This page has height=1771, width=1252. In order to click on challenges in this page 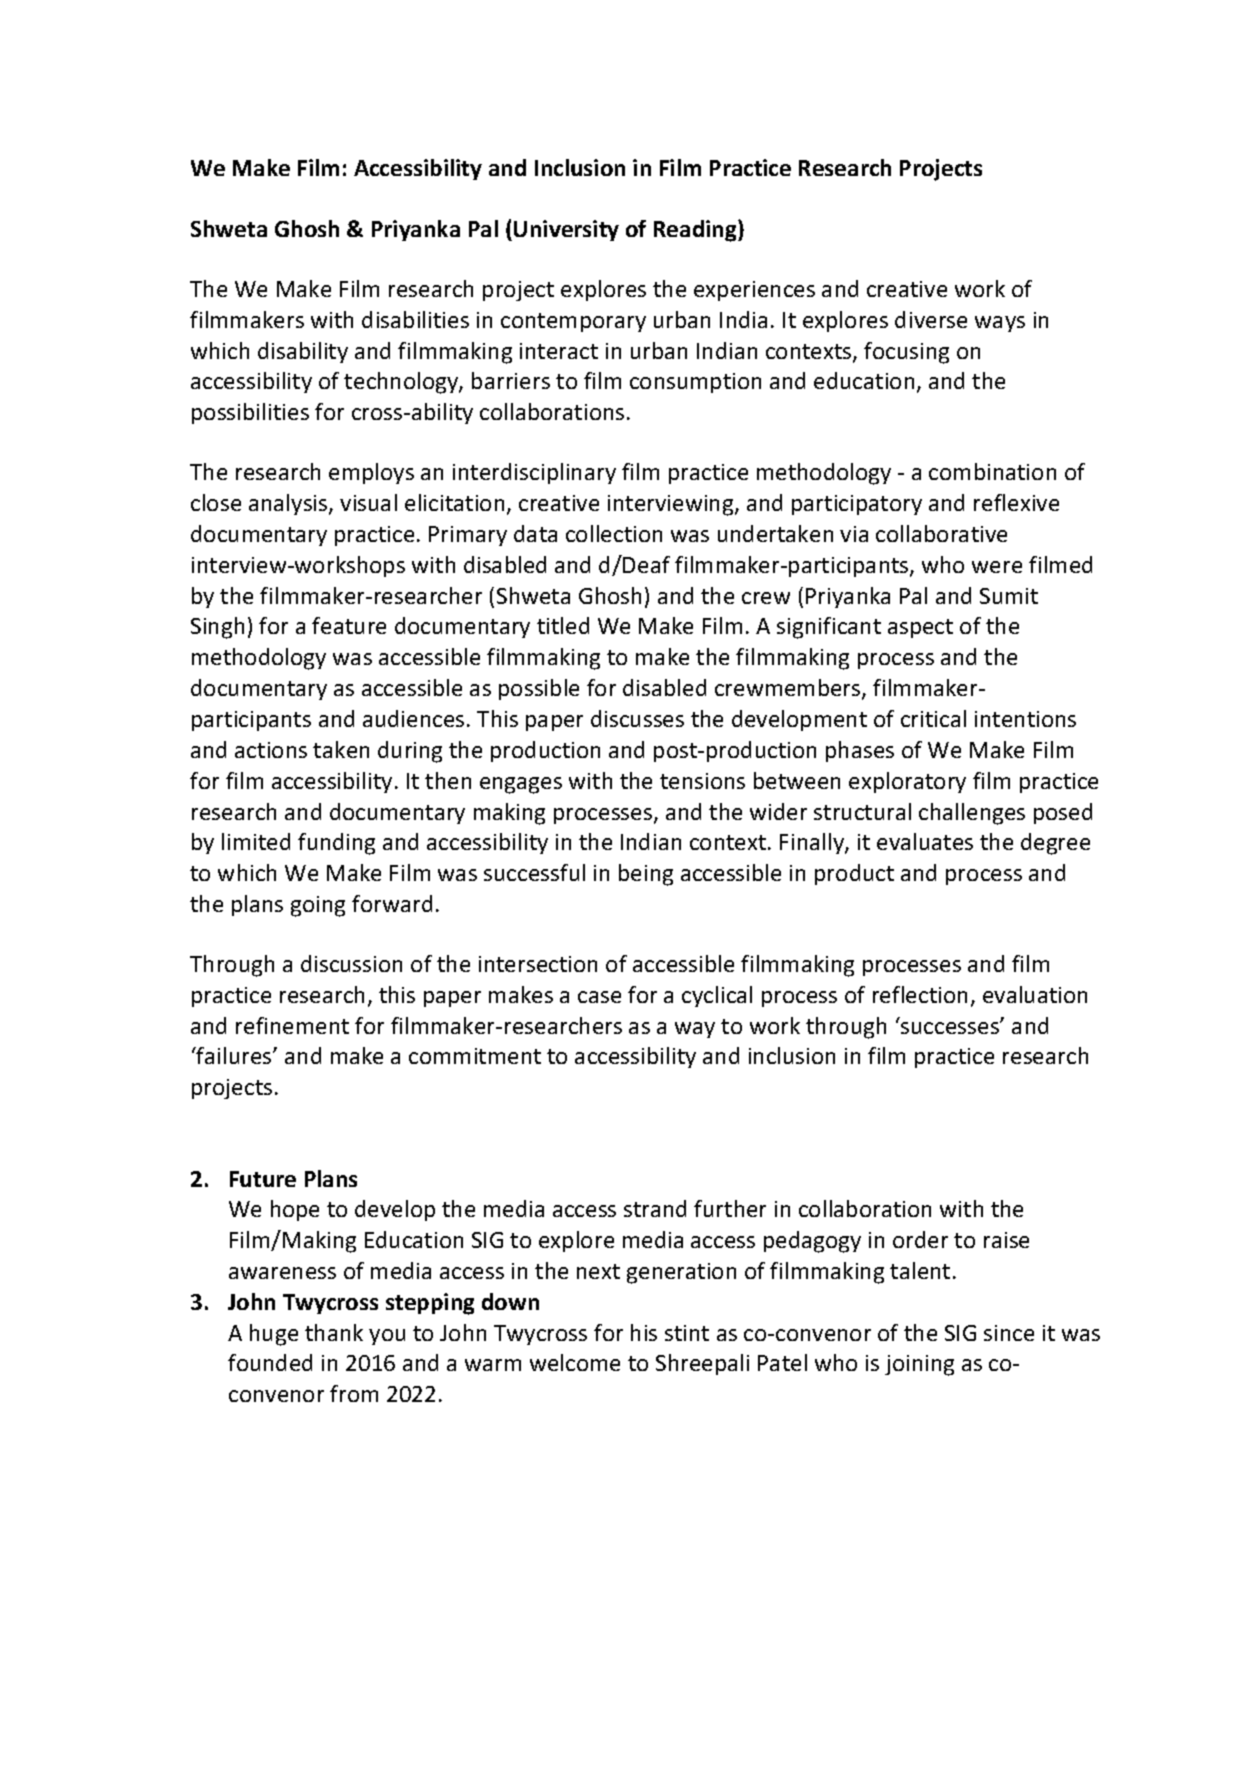, I will do `click(972, 814)`.
